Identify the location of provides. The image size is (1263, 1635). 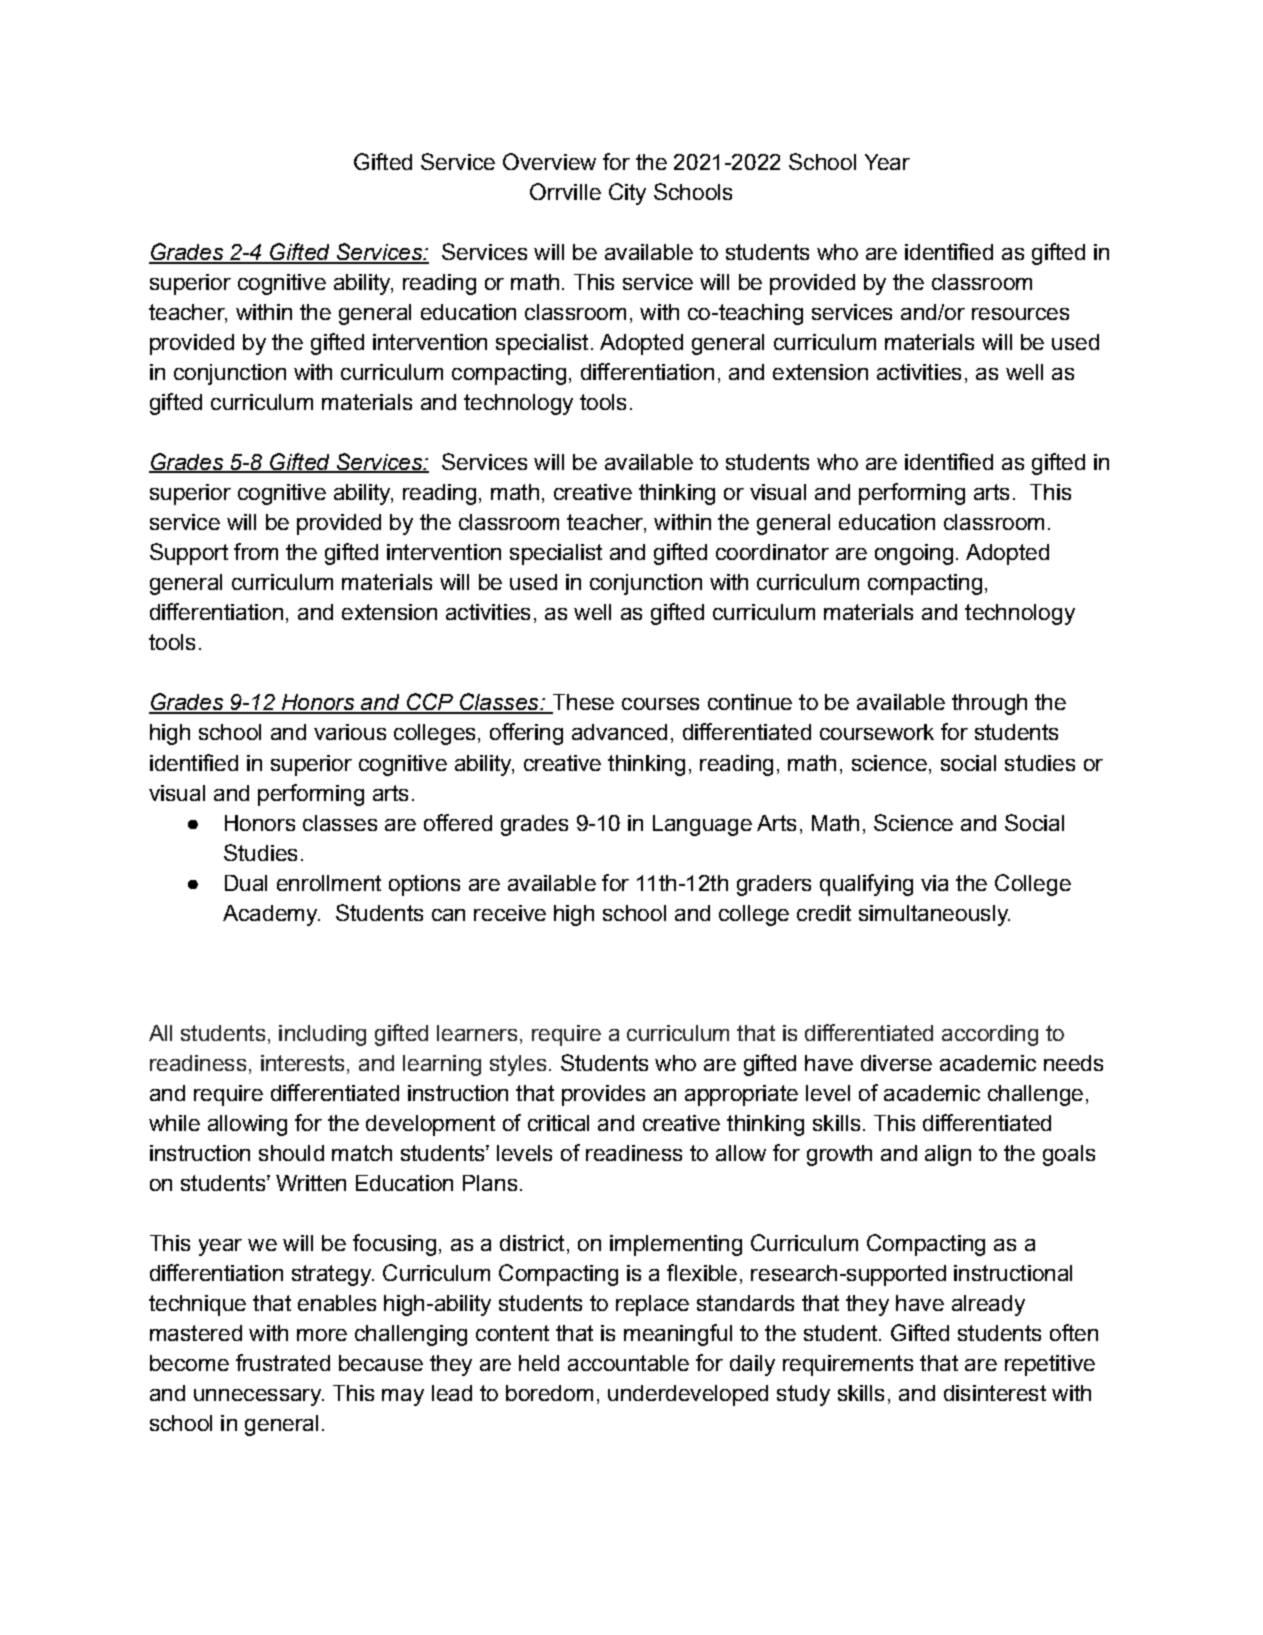
(603, 1095).
